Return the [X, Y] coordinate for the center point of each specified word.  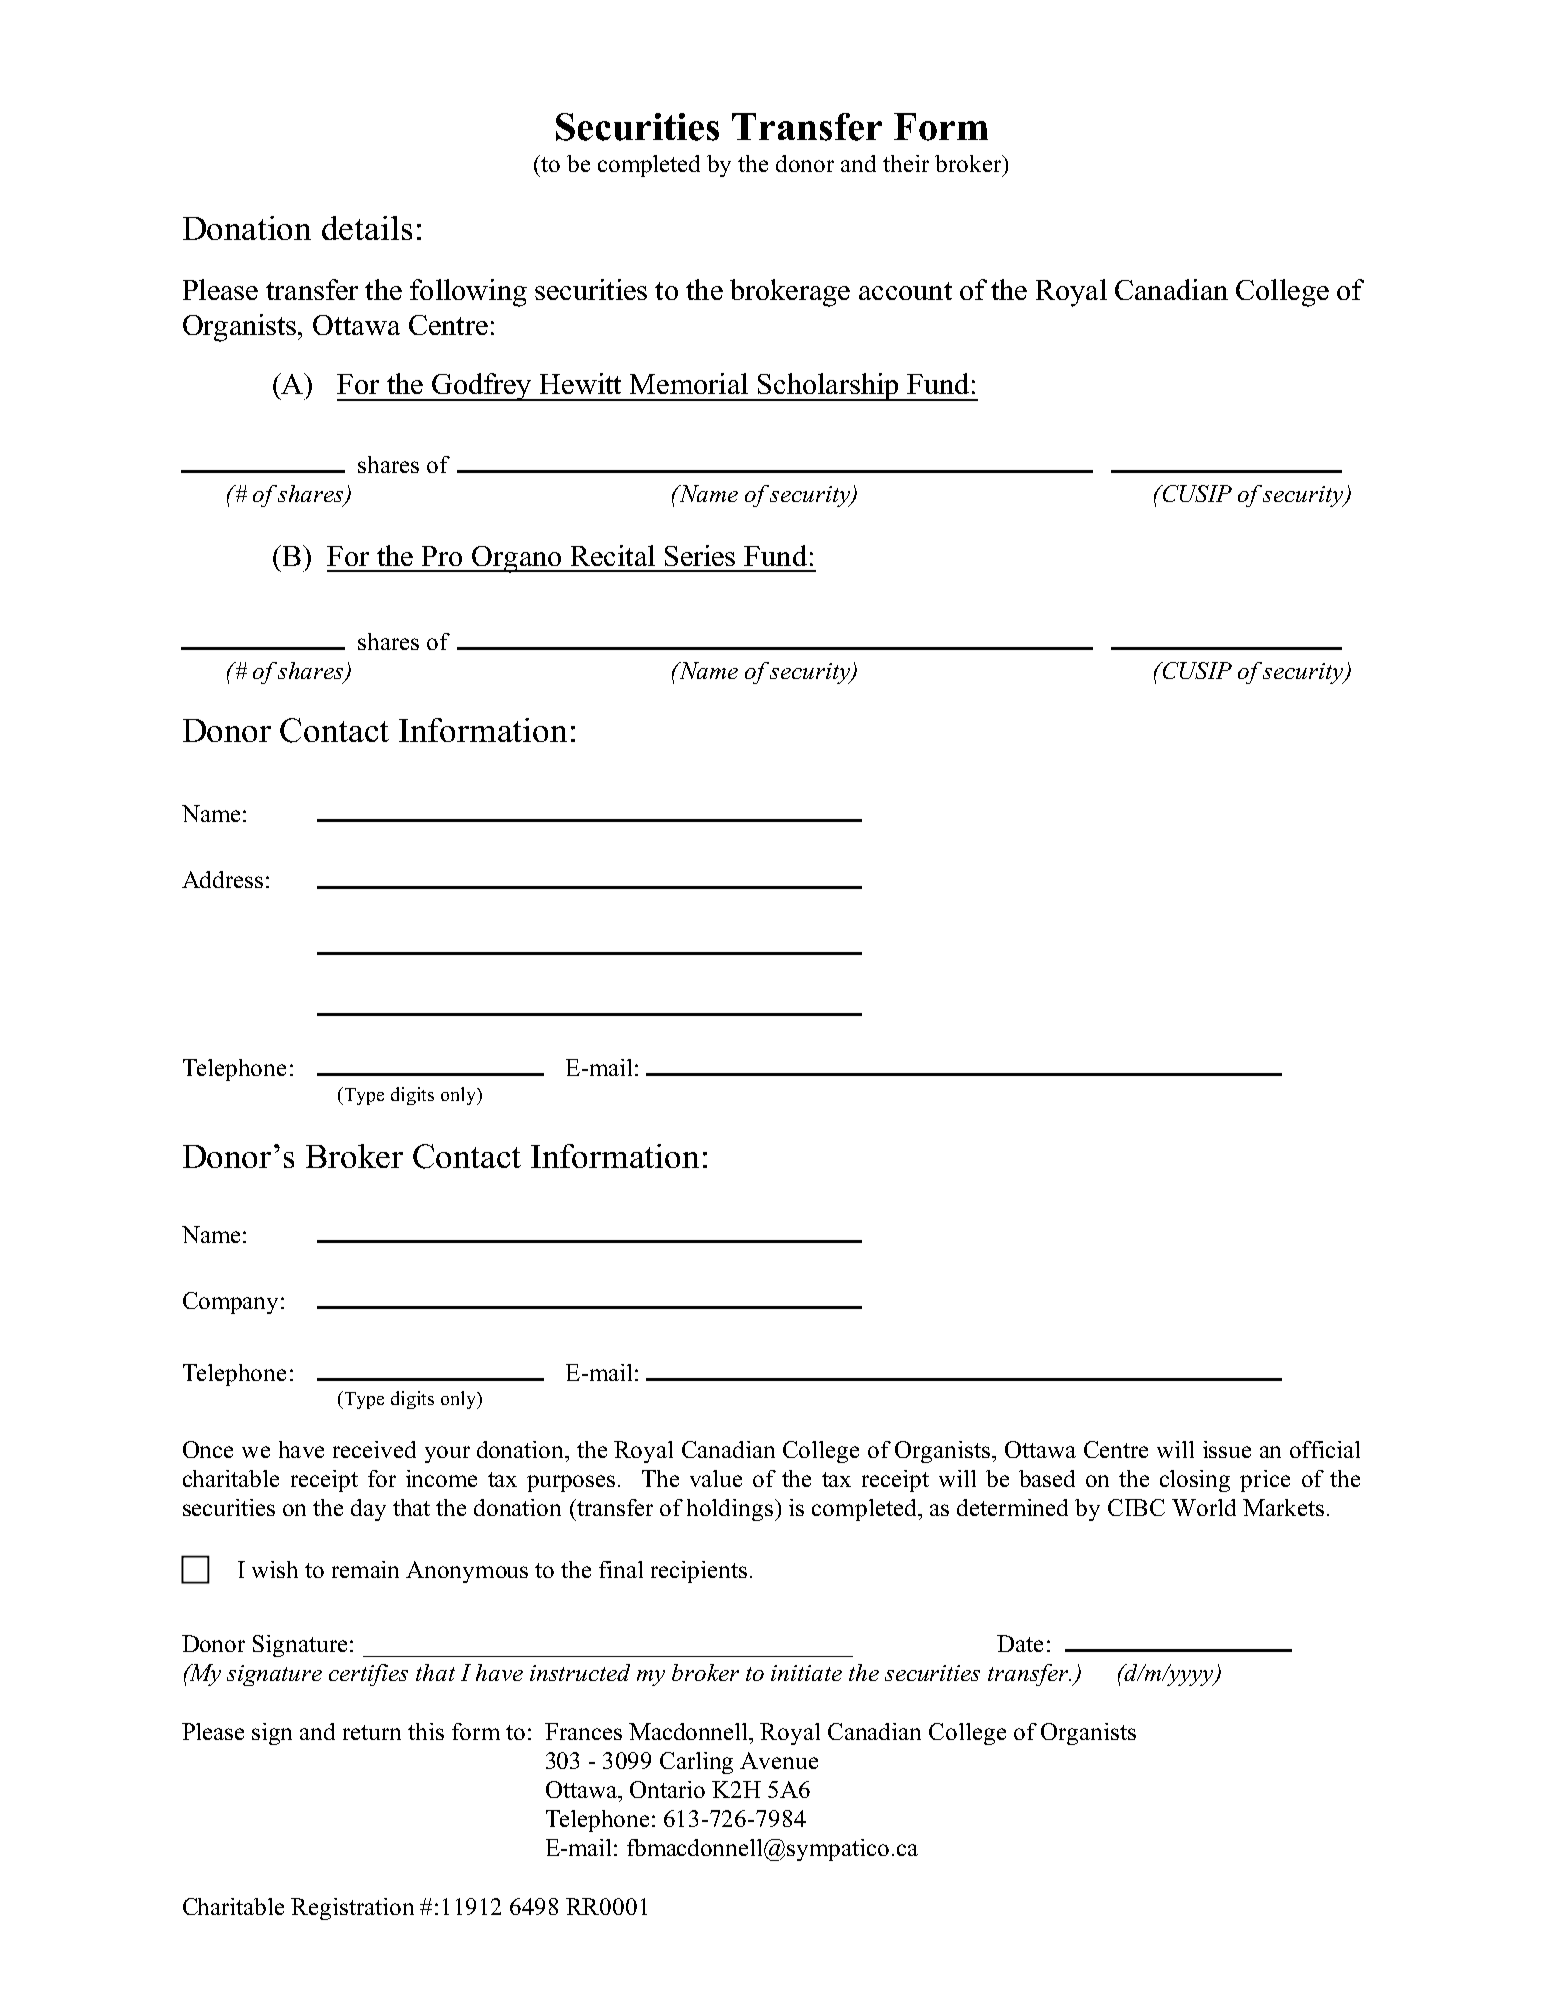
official [1325, 1449]
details [367, 228]
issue [1227, 1449]
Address [222, 879]
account [905, 291]
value [716, 1478]
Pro [442, 556]
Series [700, 555]
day [368, 1510]
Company [230, 1303]
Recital [613, 555]
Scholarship [828, 387]
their [906, 163]
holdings [730, 1510]
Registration [352, 1909]
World [1204, 1507]
